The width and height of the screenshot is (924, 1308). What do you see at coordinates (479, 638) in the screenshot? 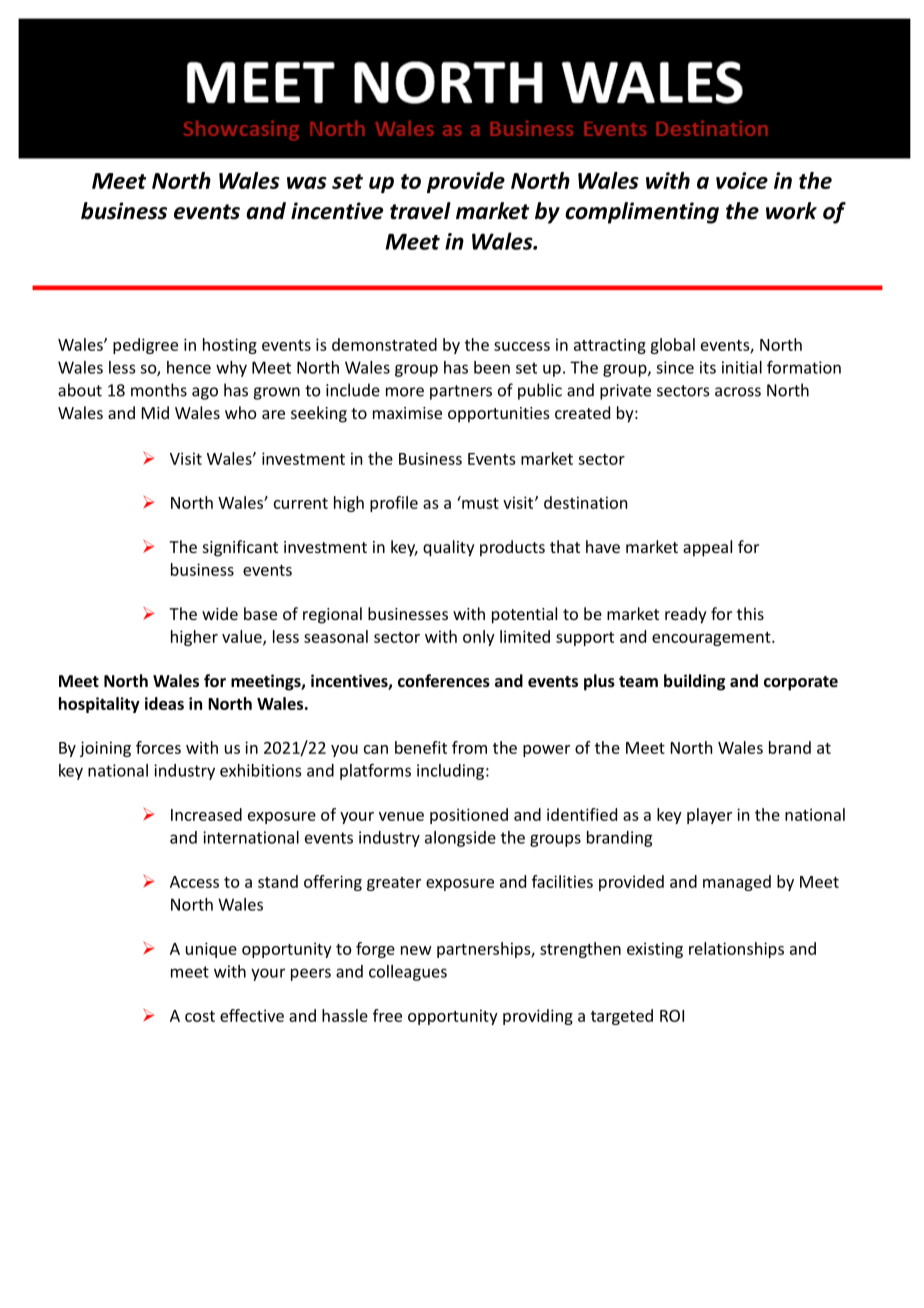
I see `only` at bounding box center [479, 638].
